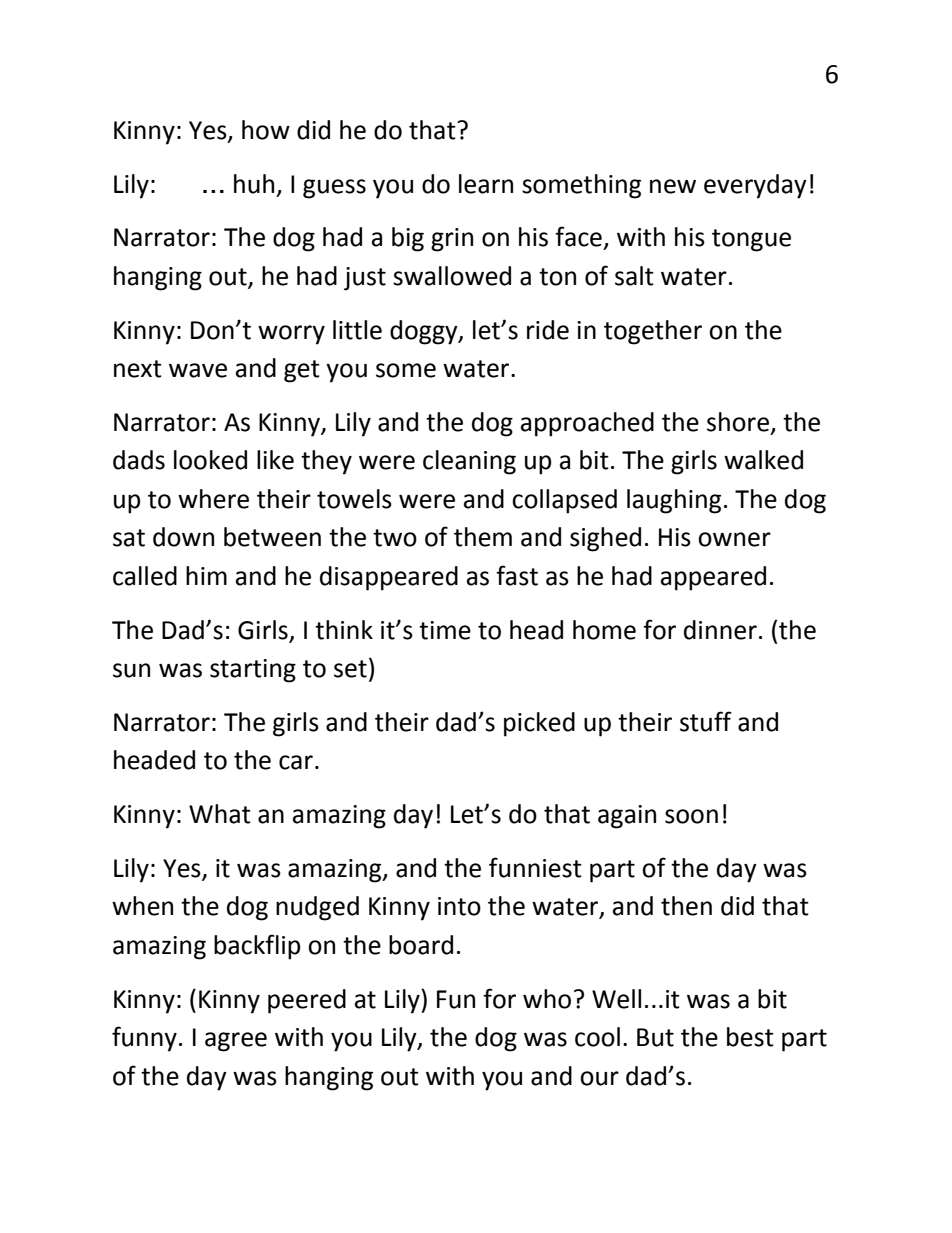 This document has width=952, height=1233. Describe the element at coordinates (254, 184) in the document. I see `huh` at that location.
